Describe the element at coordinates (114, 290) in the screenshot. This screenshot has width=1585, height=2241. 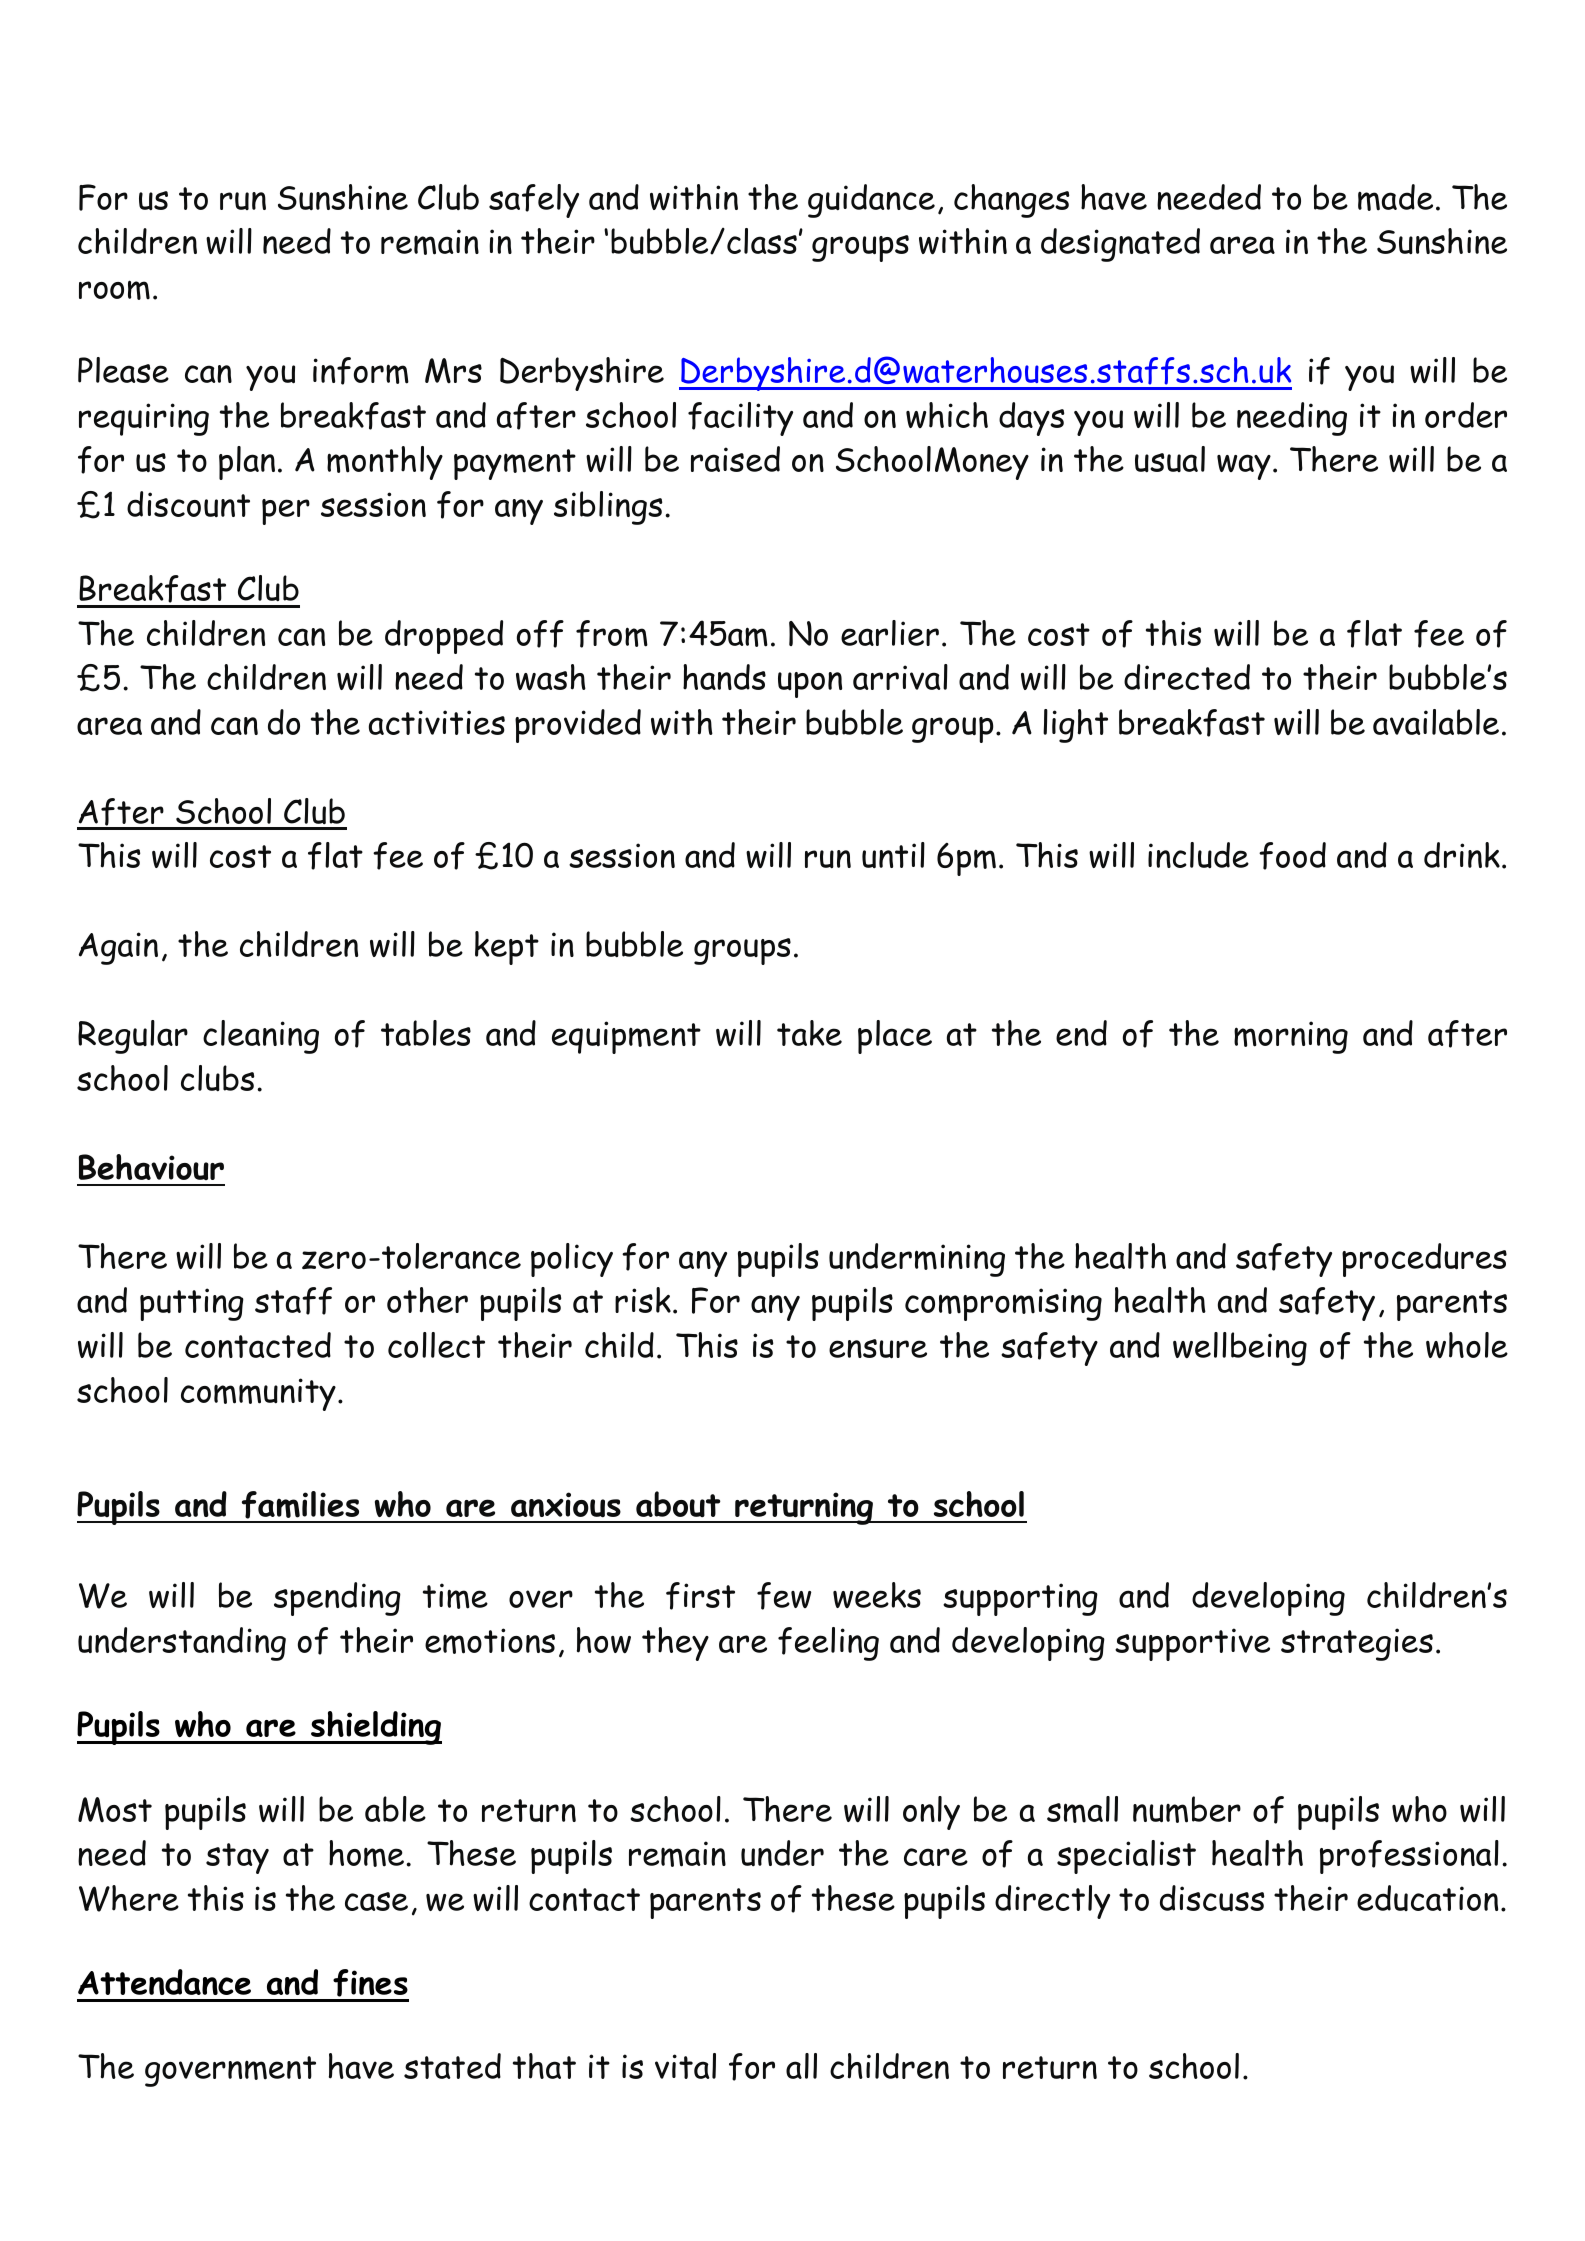
I see `room` at that location.
